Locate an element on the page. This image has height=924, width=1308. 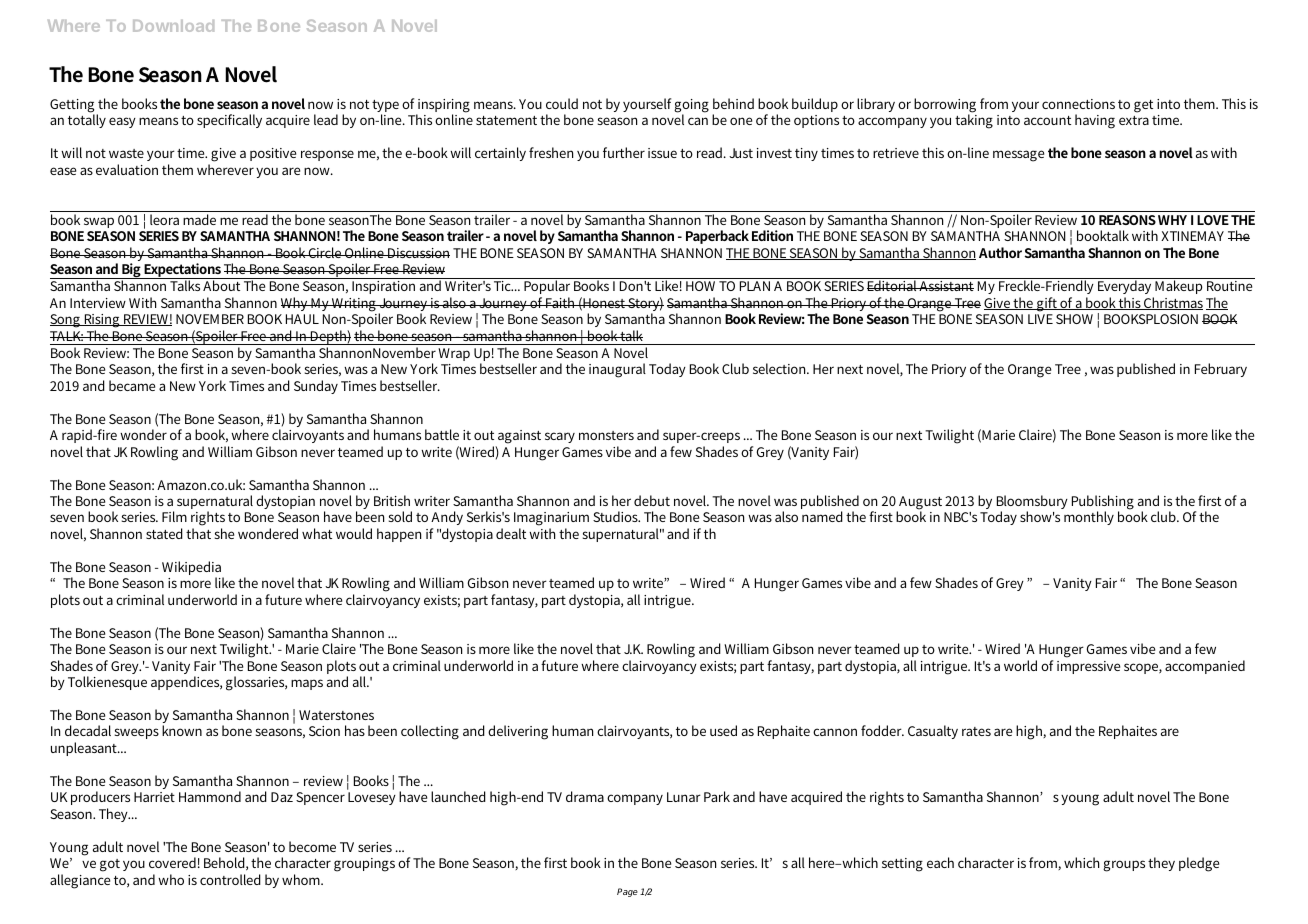
February is located at coordinates (1221, 370).
